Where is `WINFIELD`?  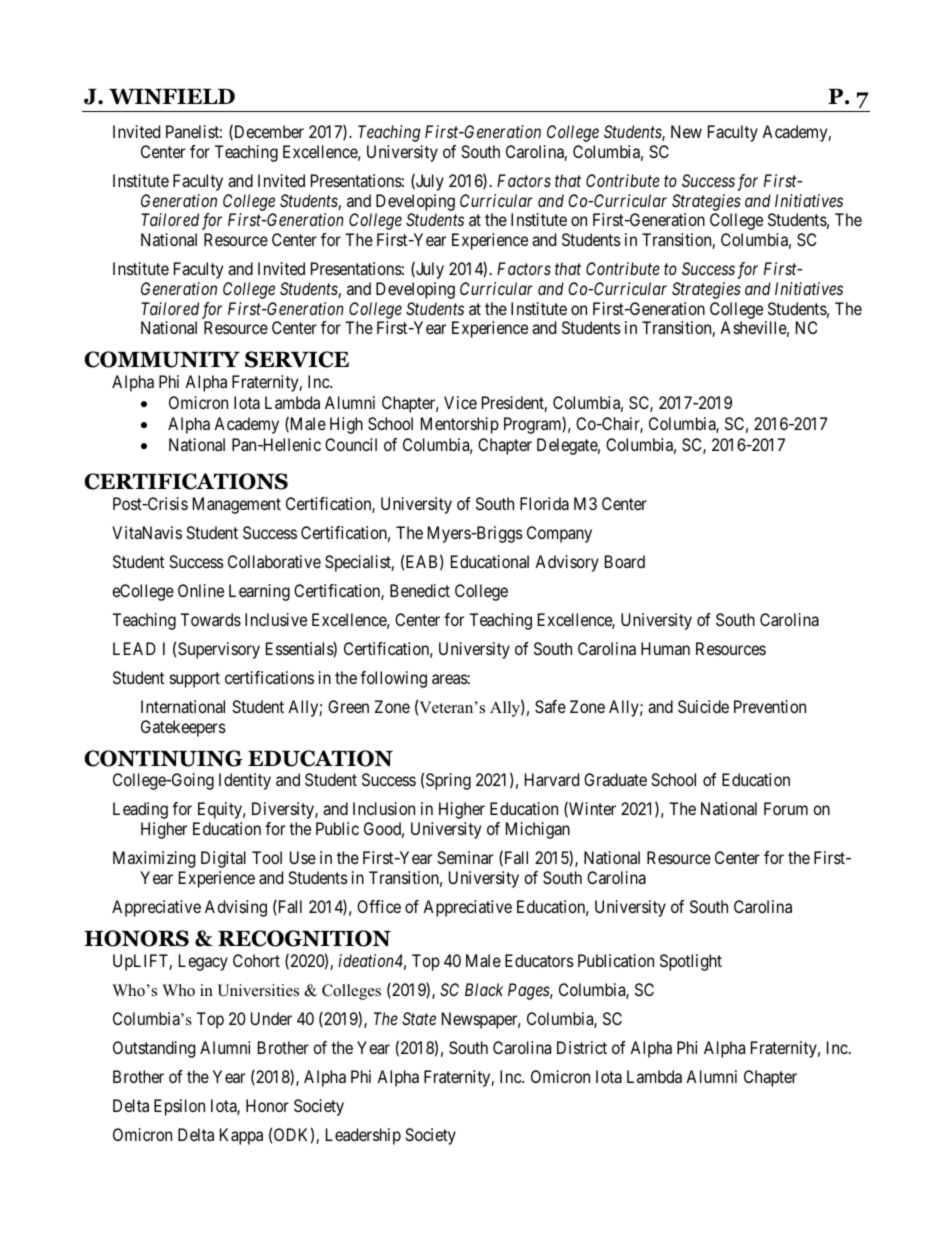 WINFIELD is located at coordinates (172, 96).
